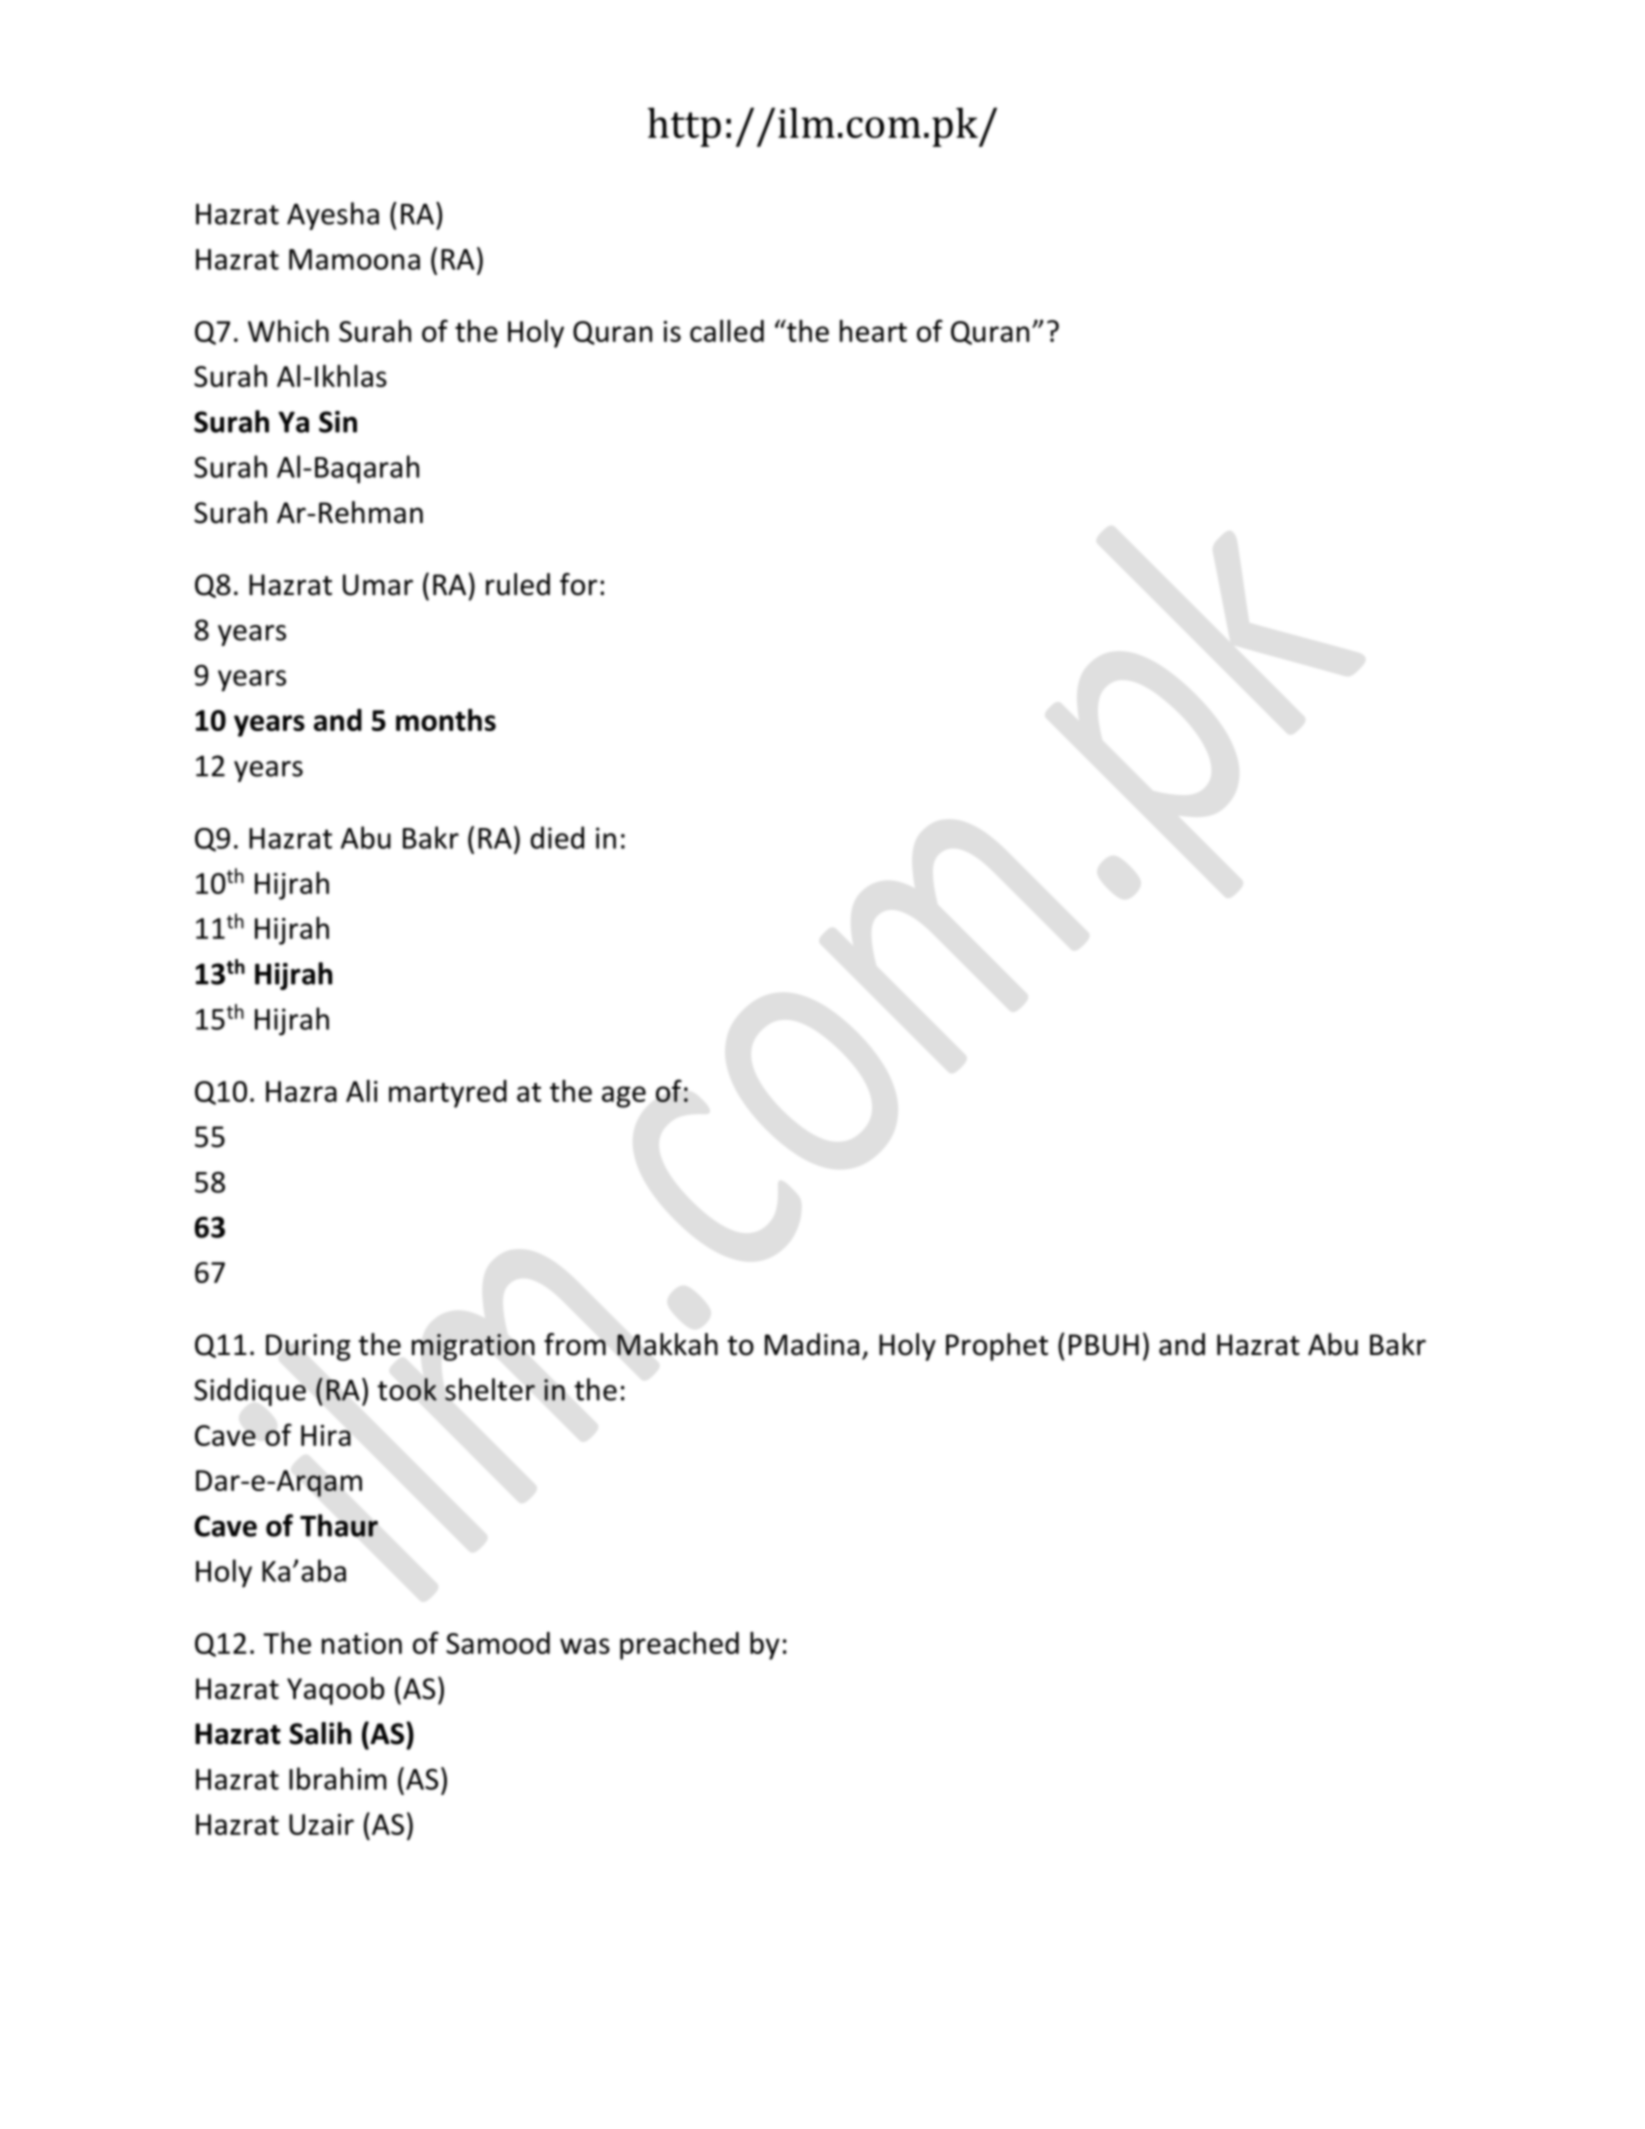 The image size is (1645, 2129). What do you see at coordinates (320, 1733) in the document?
I see `Salih` at bounding box center [320, 1733].
